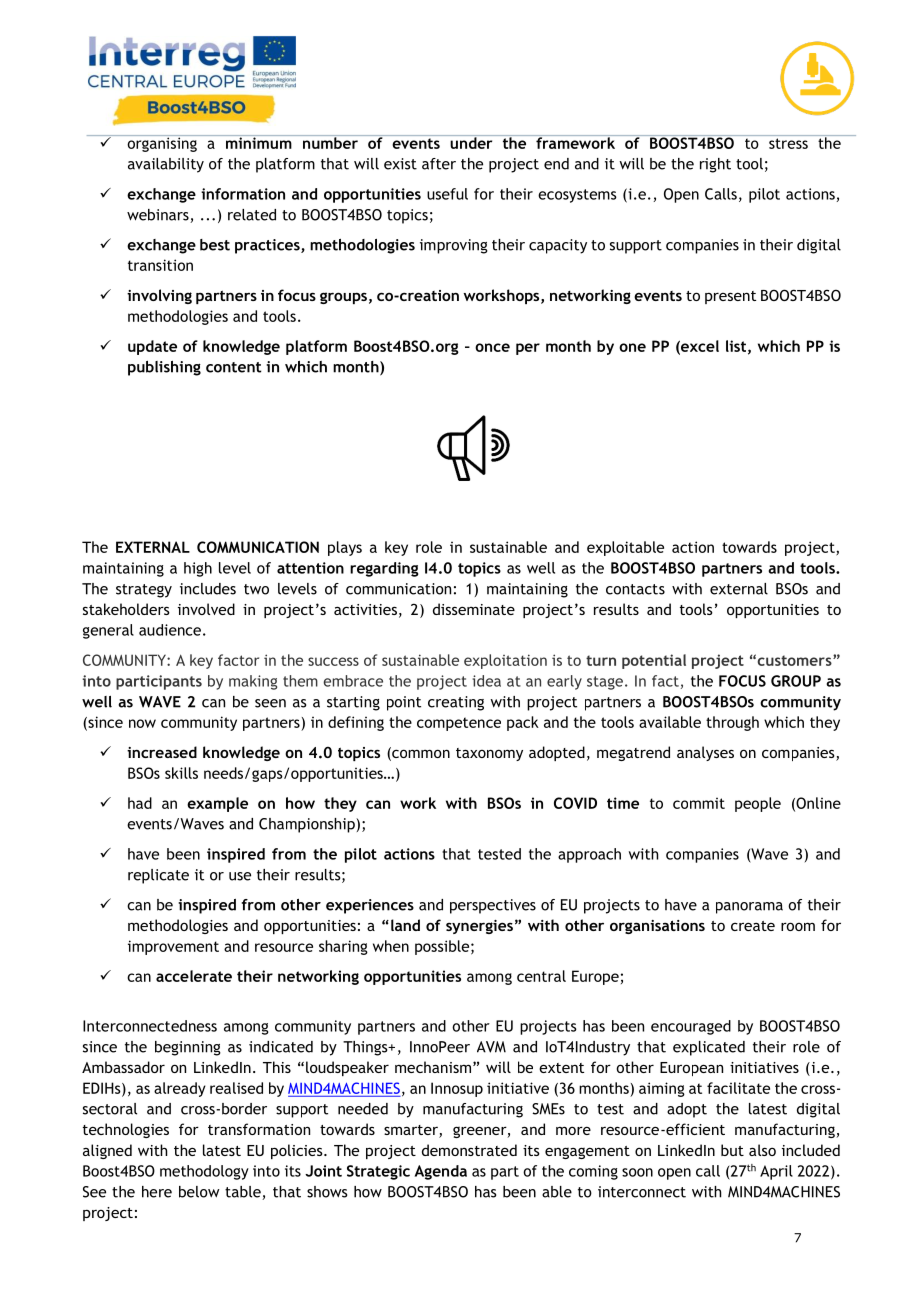 This page has height=1307, width=924. What do you see at coordinates (384, 569) in the page?
I see `regarding` at bounding box center [384, 569].
